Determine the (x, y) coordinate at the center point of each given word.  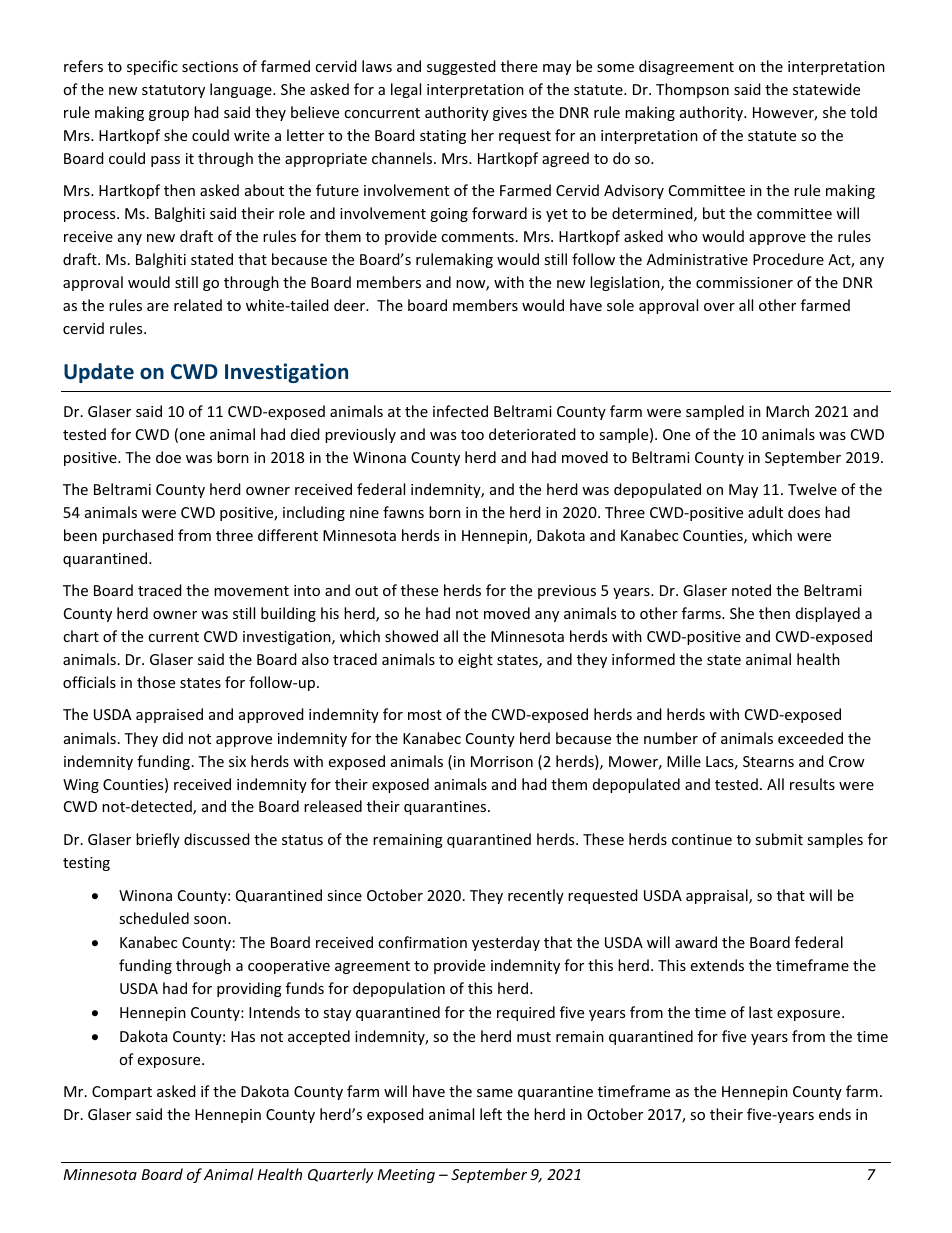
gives (510, 114)
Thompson (692, 90)
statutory (173, 91)
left (491, 1114)
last (761, 1012)
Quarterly (340, 1175)
